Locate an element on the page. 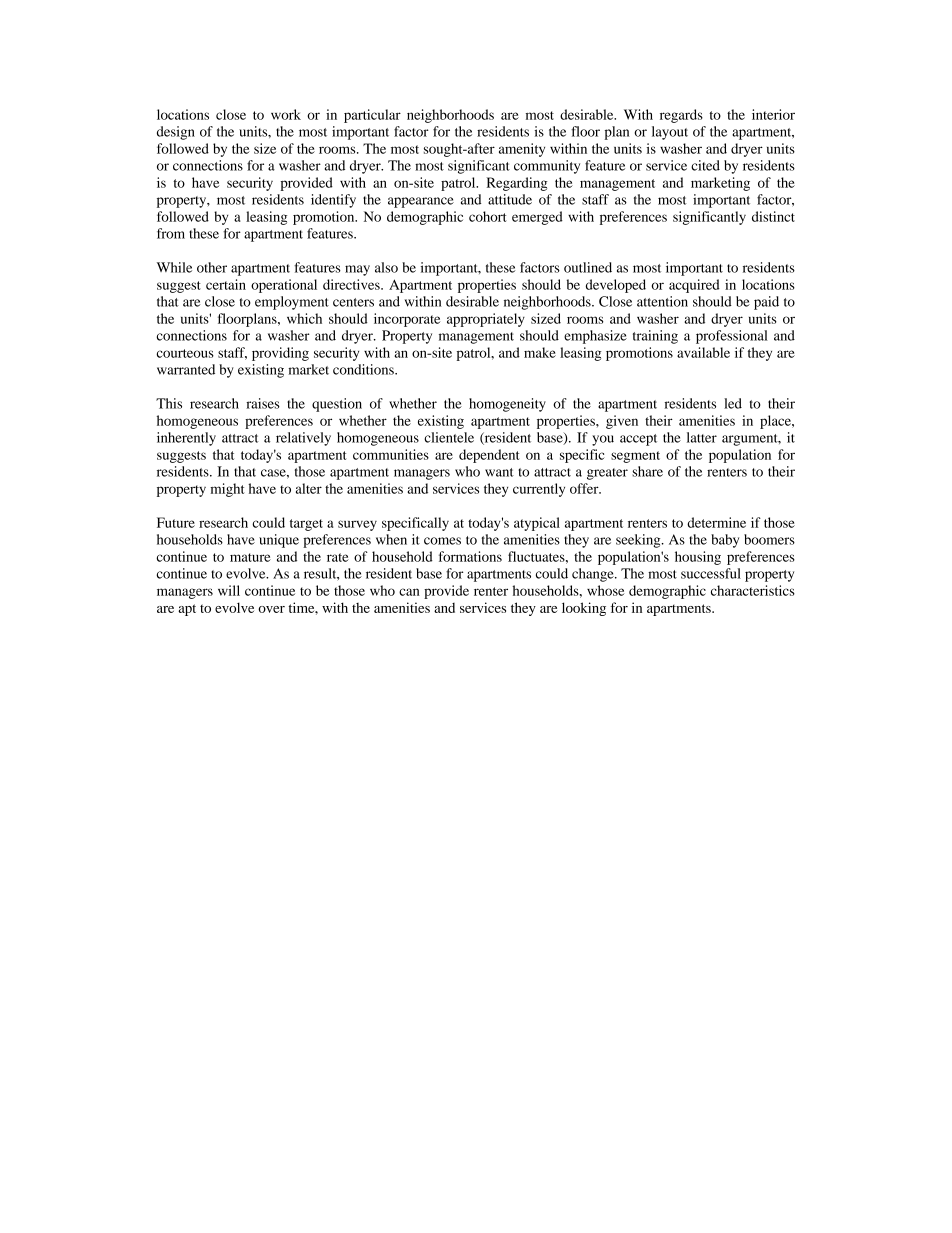 The height and width of the page is (1233, 952). amenity is located at coordinates (522, 150).
